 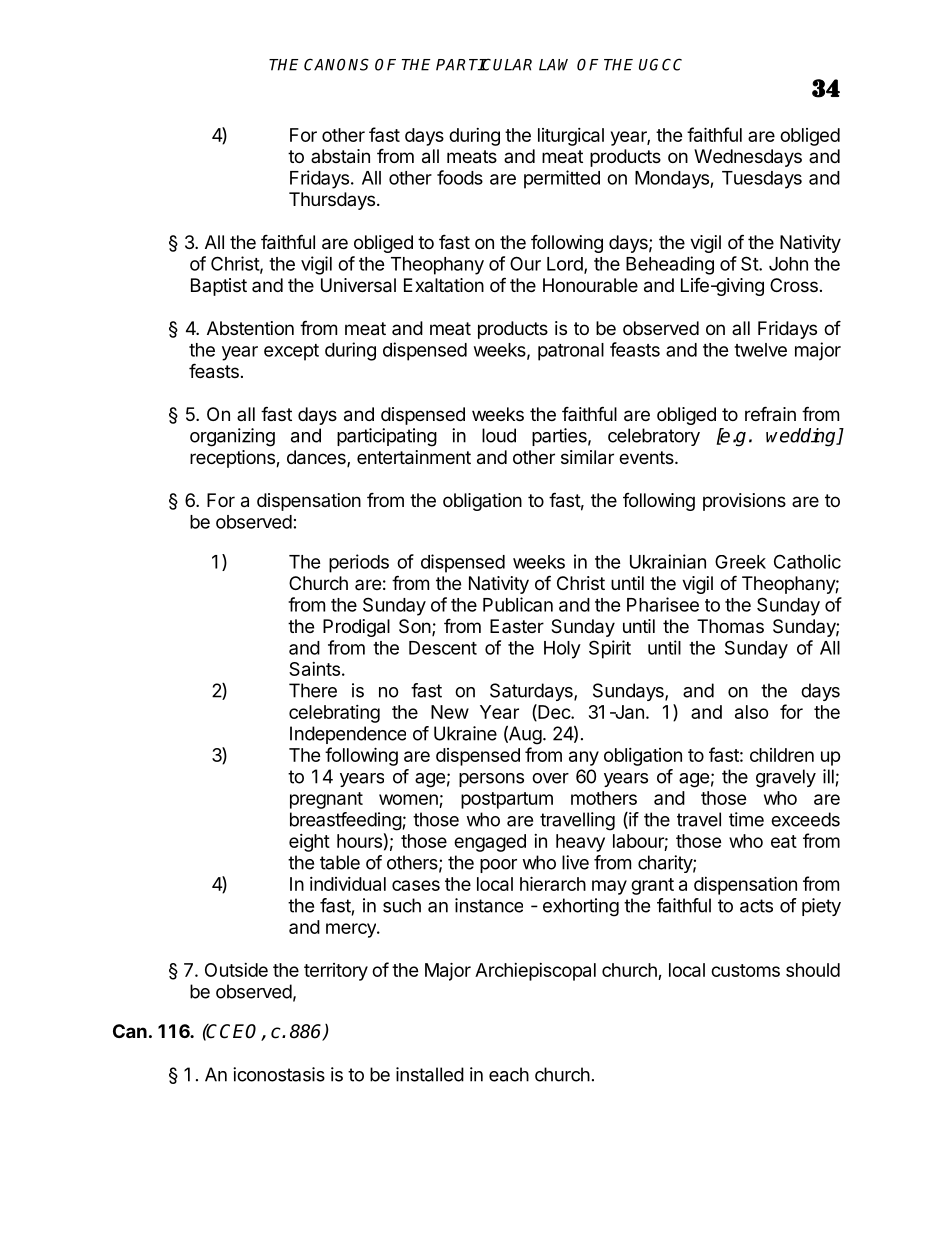 I want to click on CANONS, so click(x=336, y=64).
